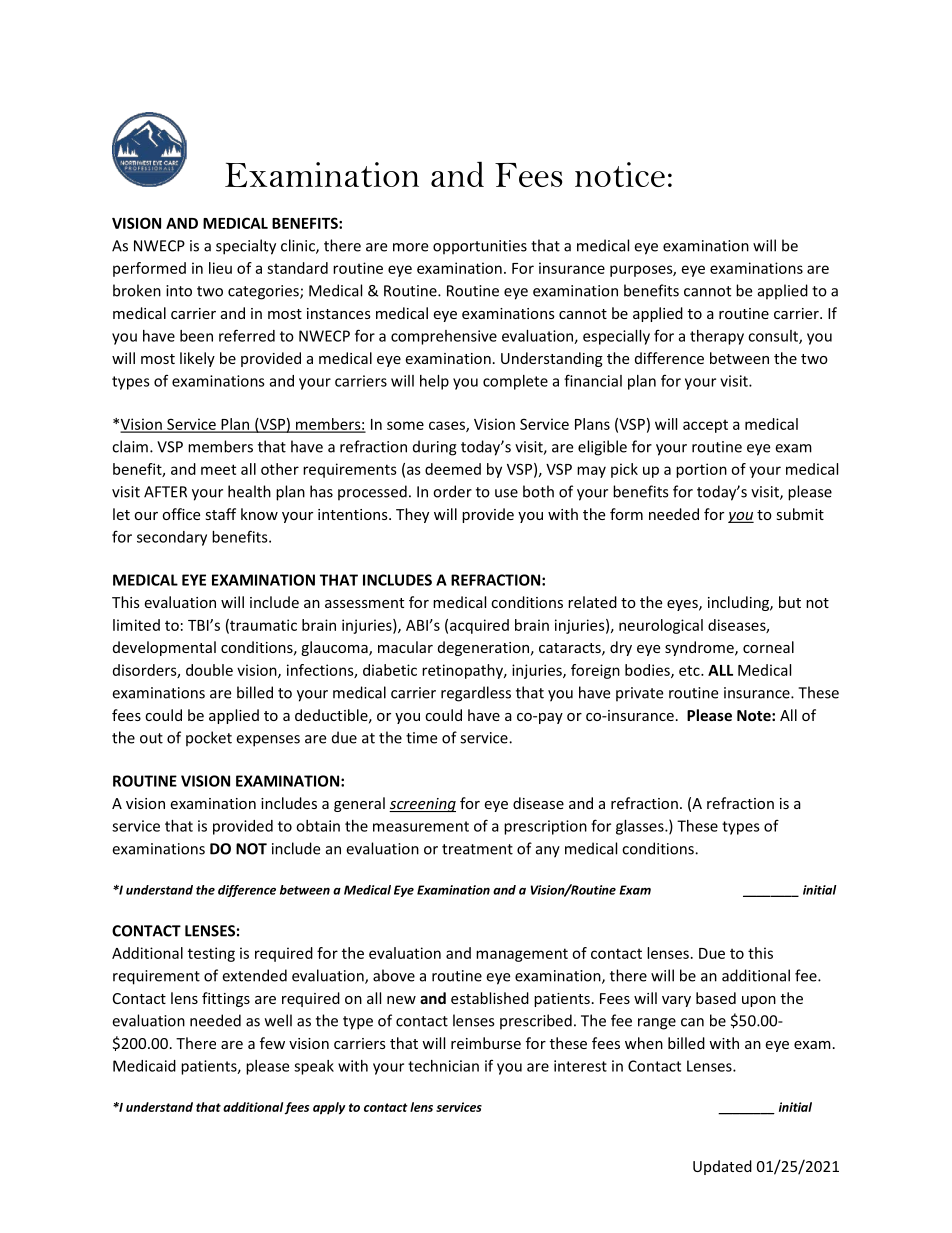  What do you see at coordinates (268, 741) in the document?
I see `expenses` at bounding box center [268, 741].
